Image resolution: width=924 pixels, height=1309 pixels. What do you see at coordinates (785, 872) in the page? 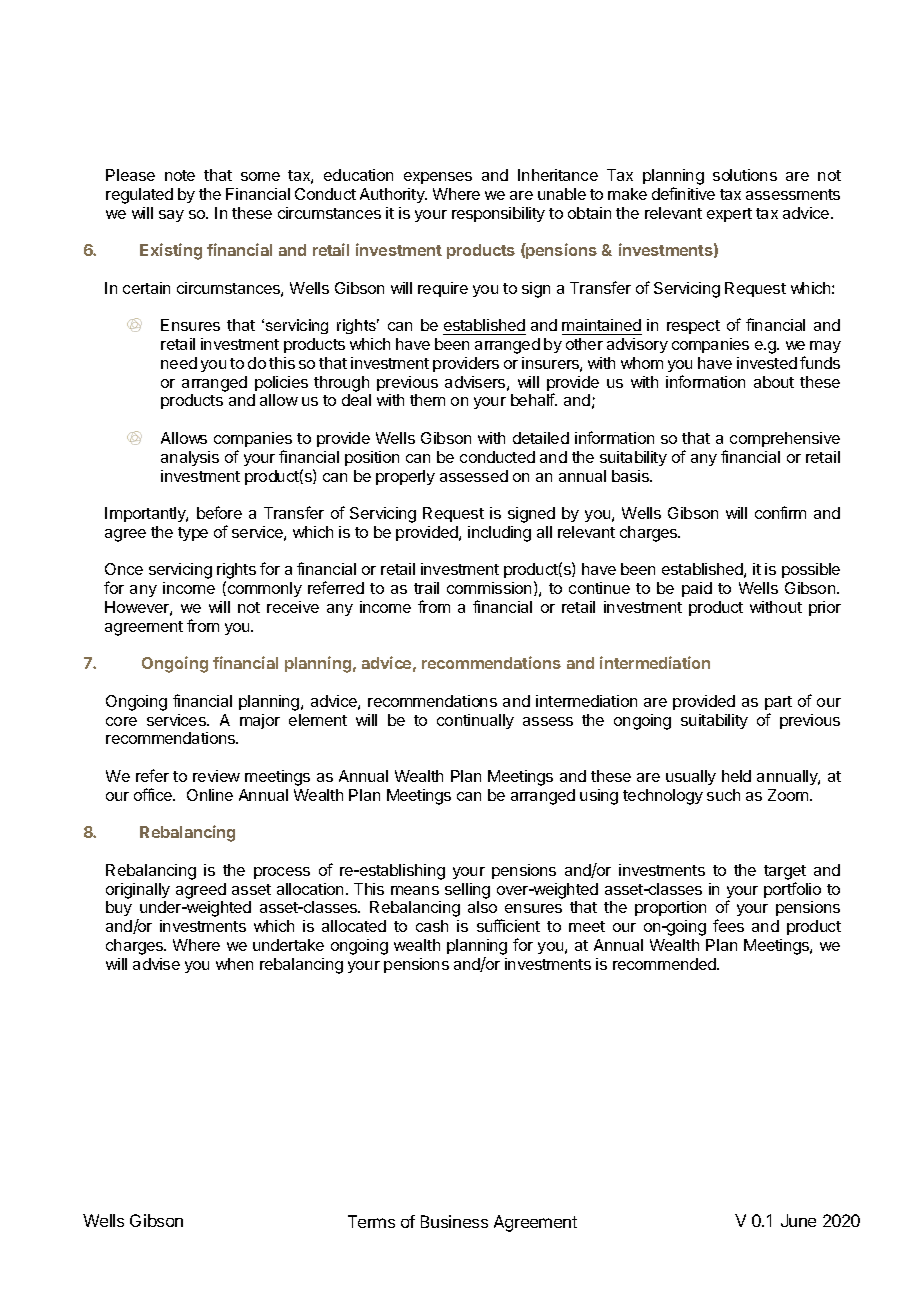
I see `target` at bounding box center [785, 872].
